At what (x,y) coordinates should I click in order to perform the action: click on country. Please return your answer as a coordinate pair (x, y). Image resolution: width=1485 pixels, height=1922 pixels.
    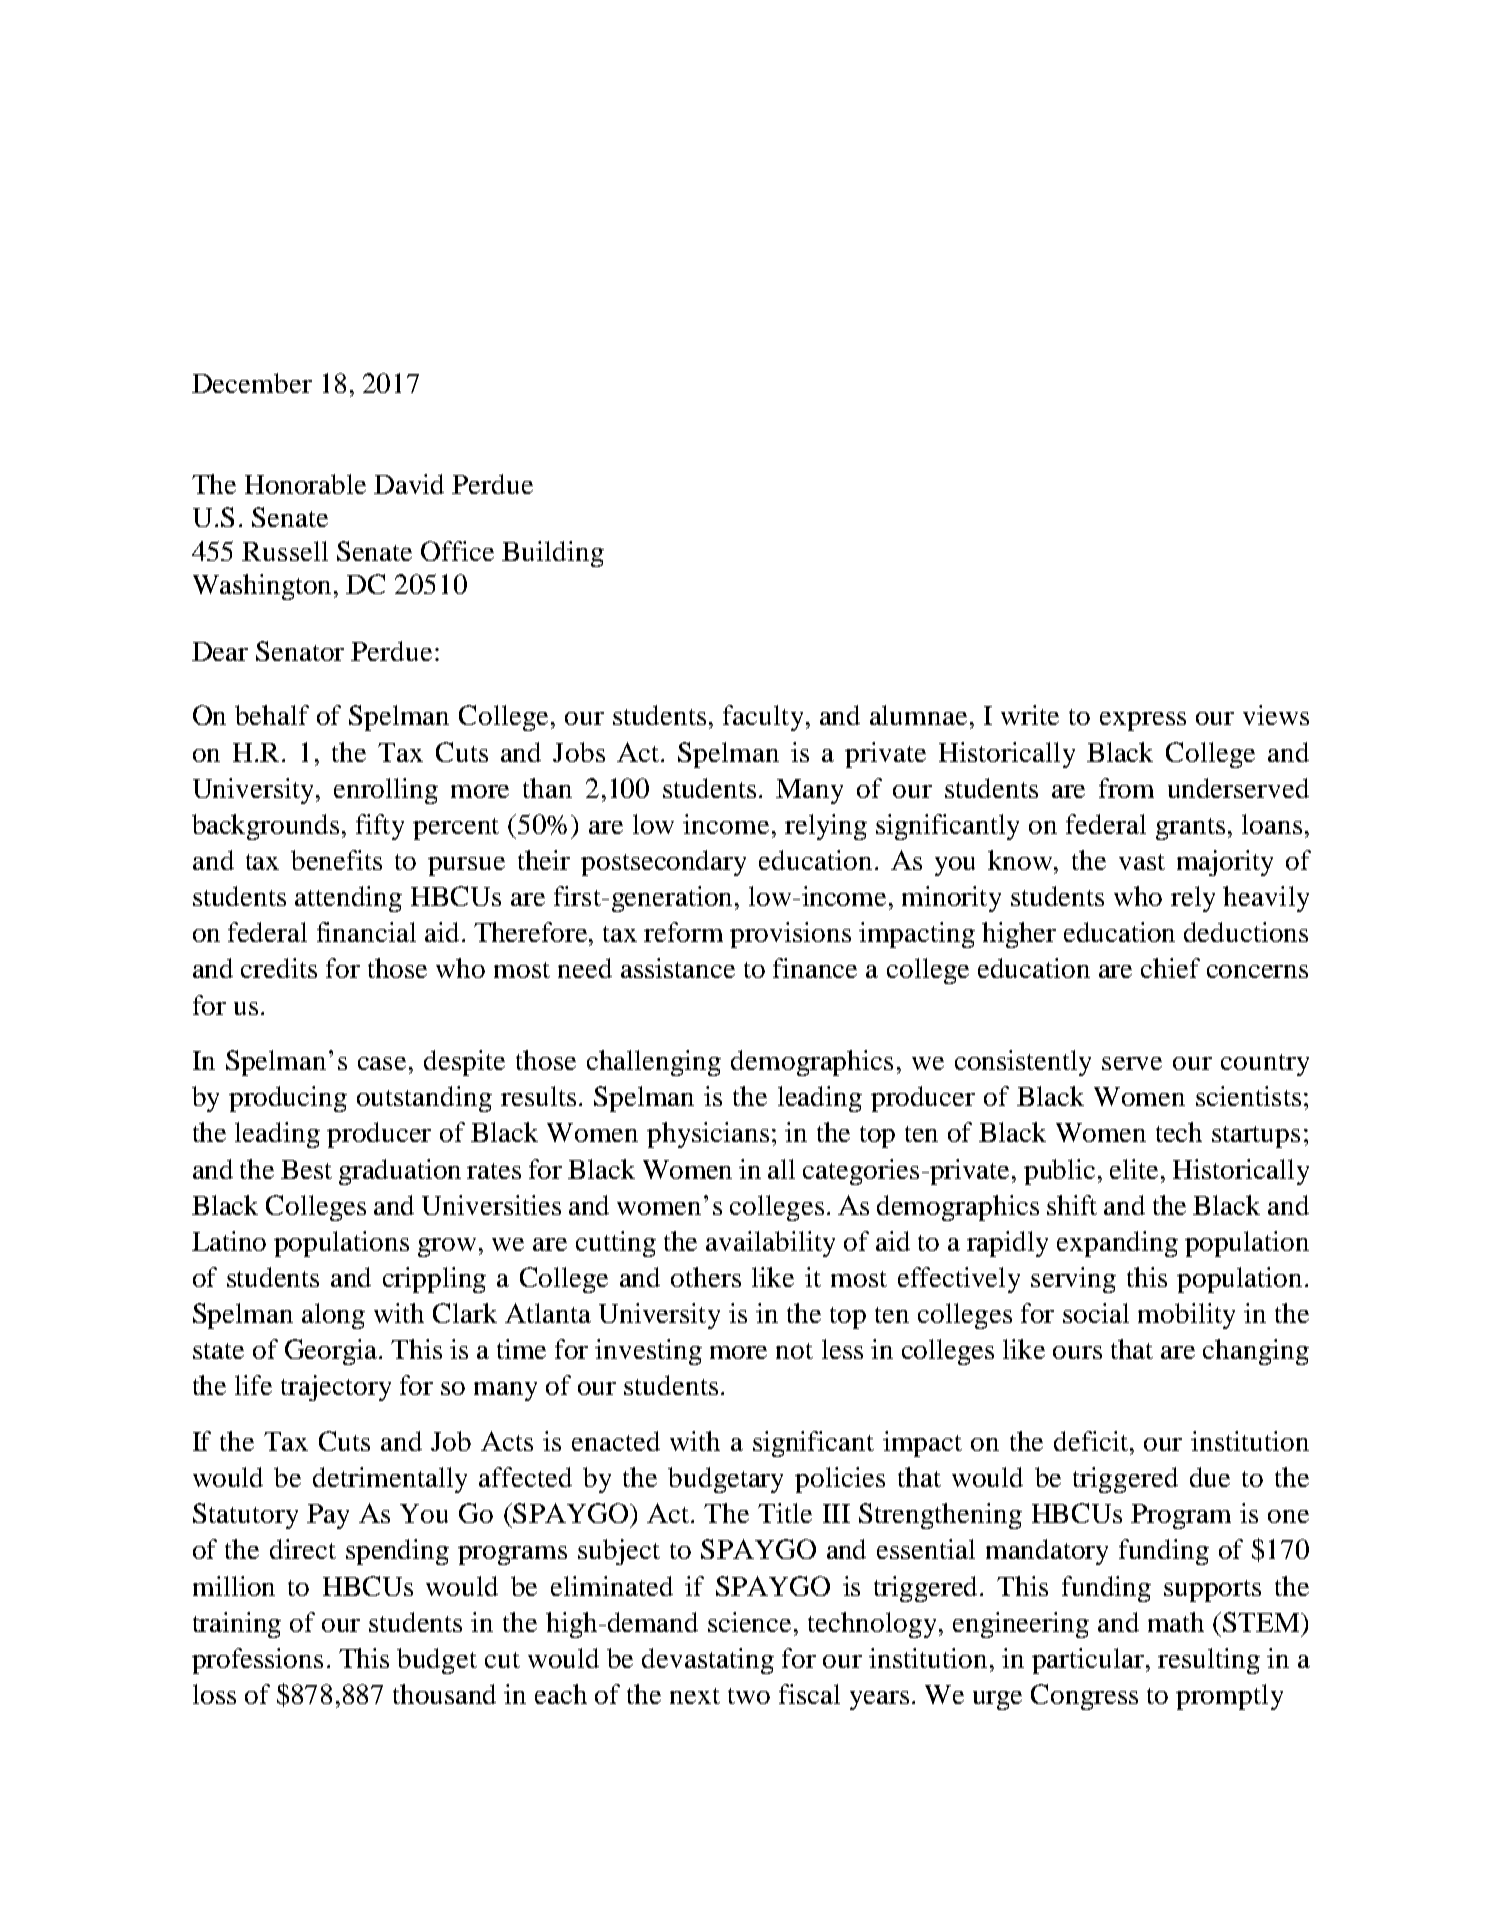
    Looking at the image, I should click on (1265, 1065).
